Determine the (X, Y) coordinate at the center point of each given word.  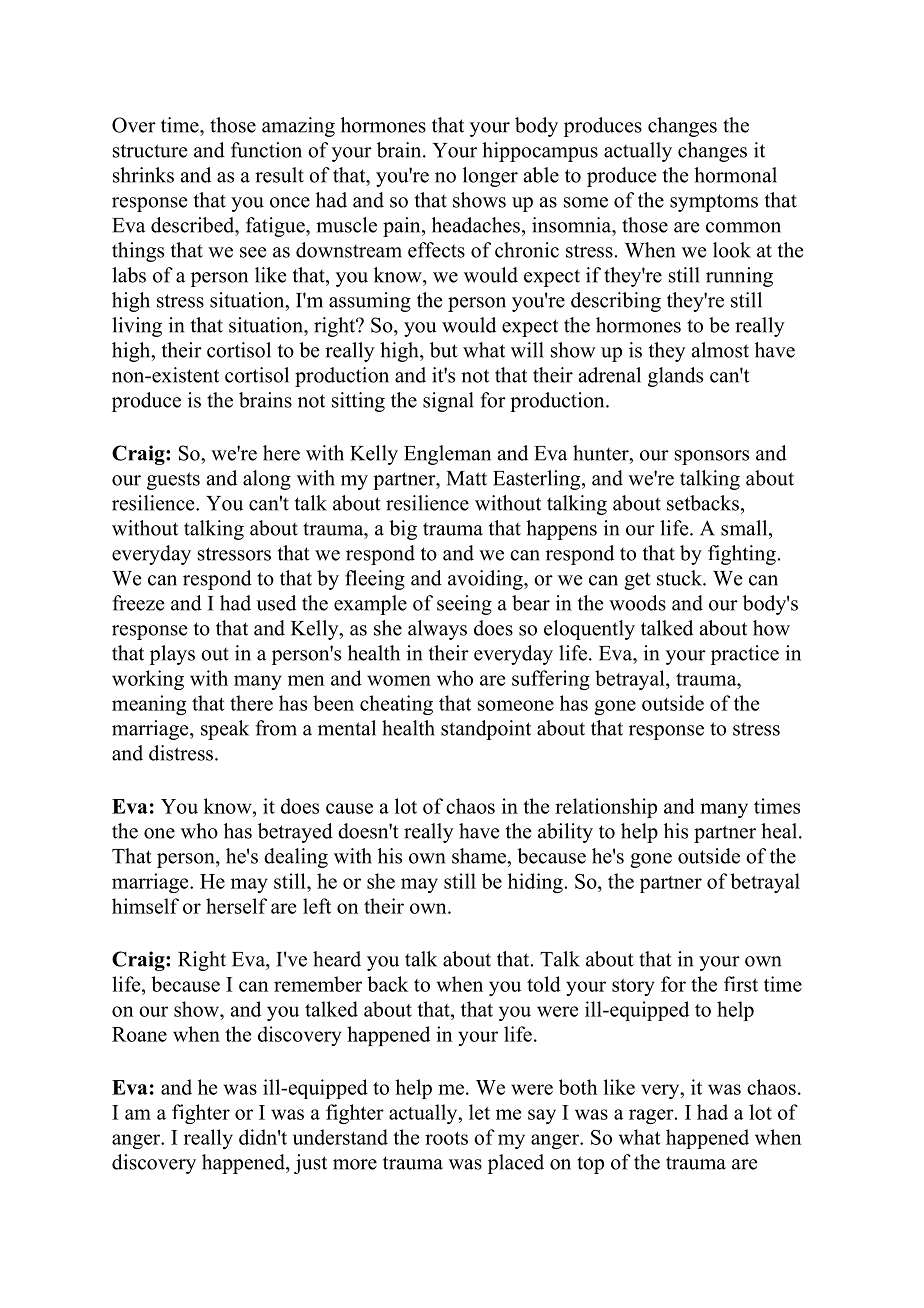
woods (637, 603)
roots (446, 1138)
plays (172, 655)
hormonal (735, 175)
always (437, 630)
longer (490, 177)
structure (150, 151)
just (310, 1164)
